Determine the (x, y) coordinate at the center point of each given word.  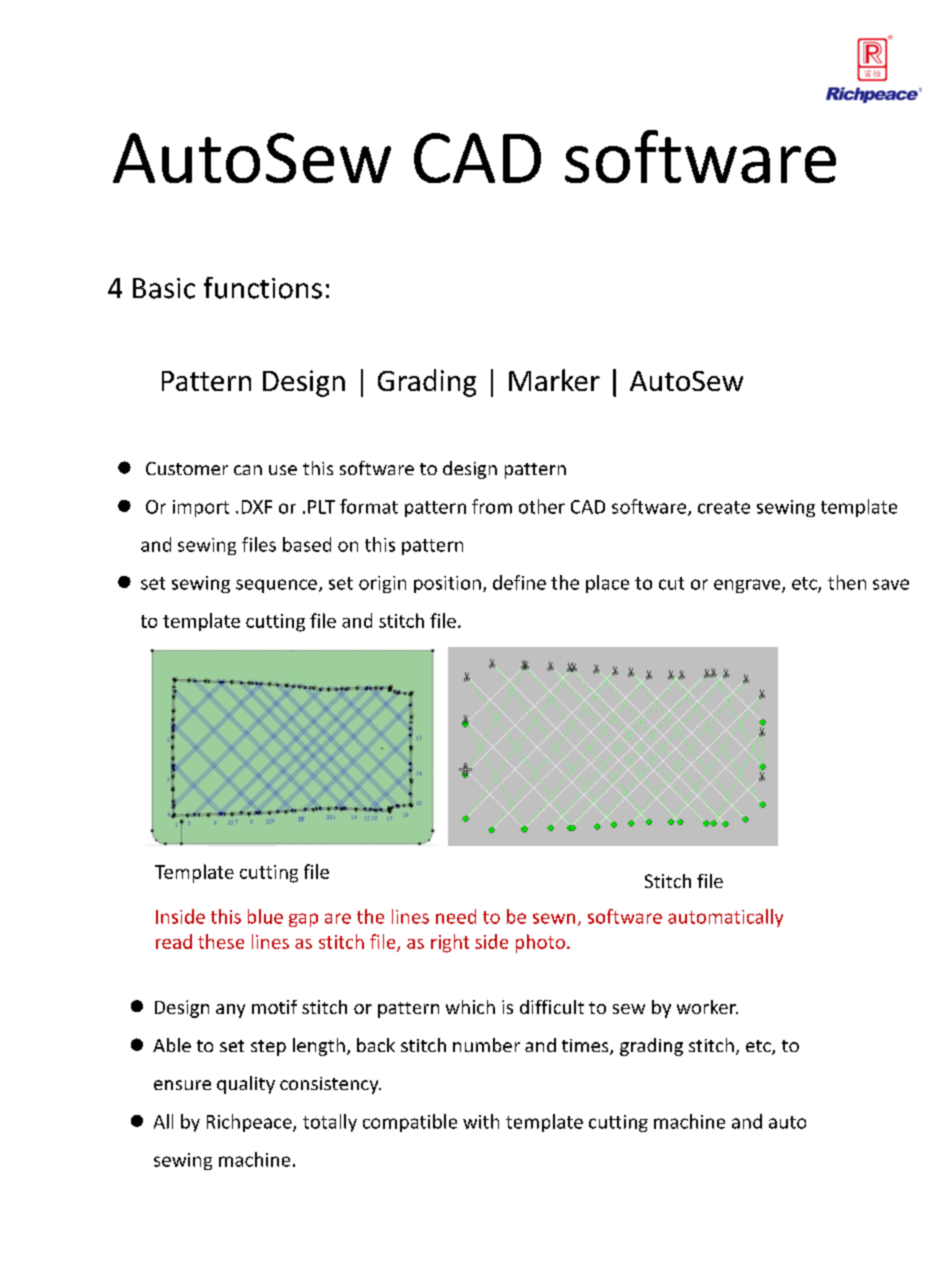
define (519, 582)
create (724, 507)
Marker (554, 380)
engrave (748, 586)
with (481, 1121)
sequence (276, 586)
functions (263, 288)
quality (246, 1085)
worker (707, 1007)
